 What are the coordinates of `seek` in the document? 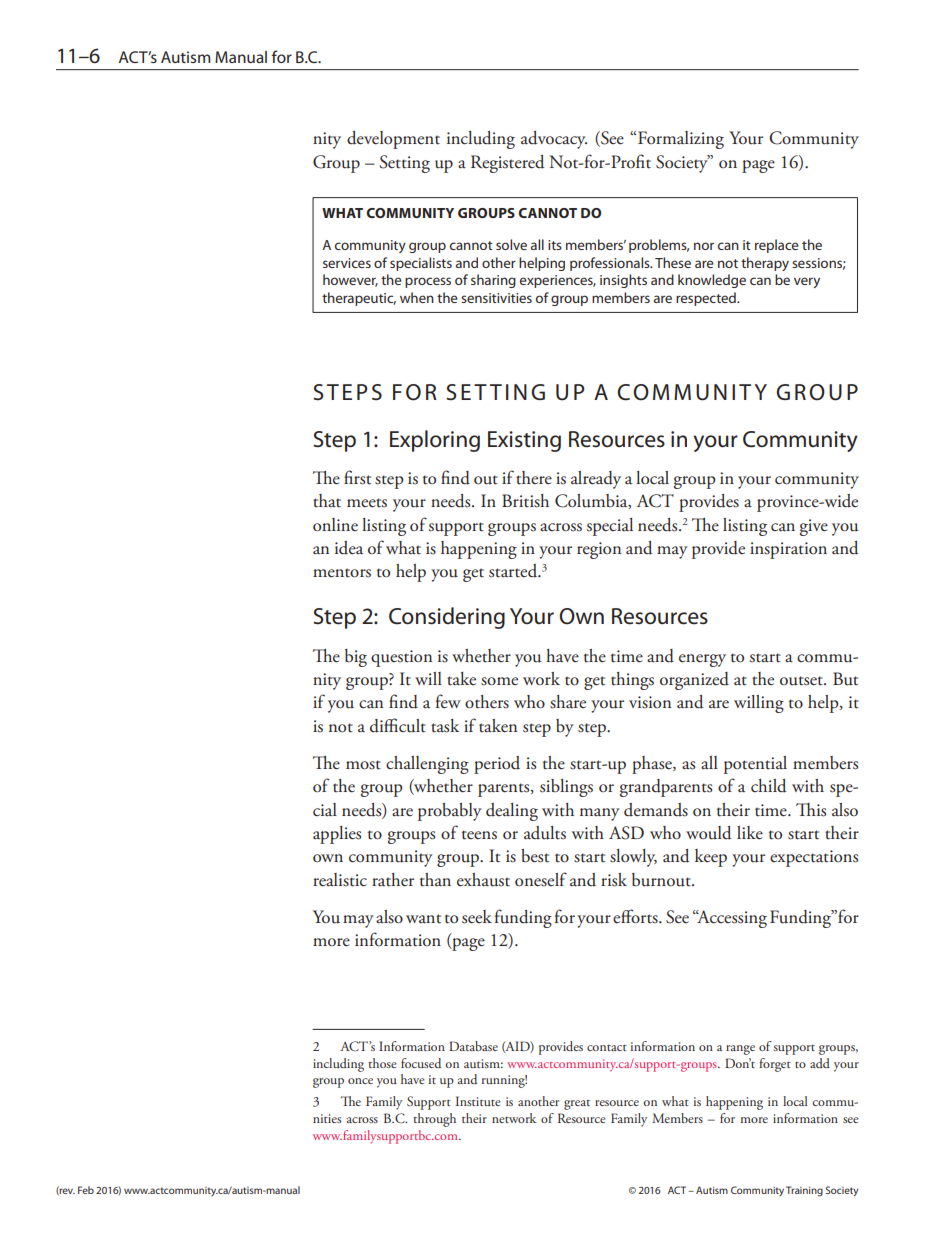 It's located at (477, 917).
